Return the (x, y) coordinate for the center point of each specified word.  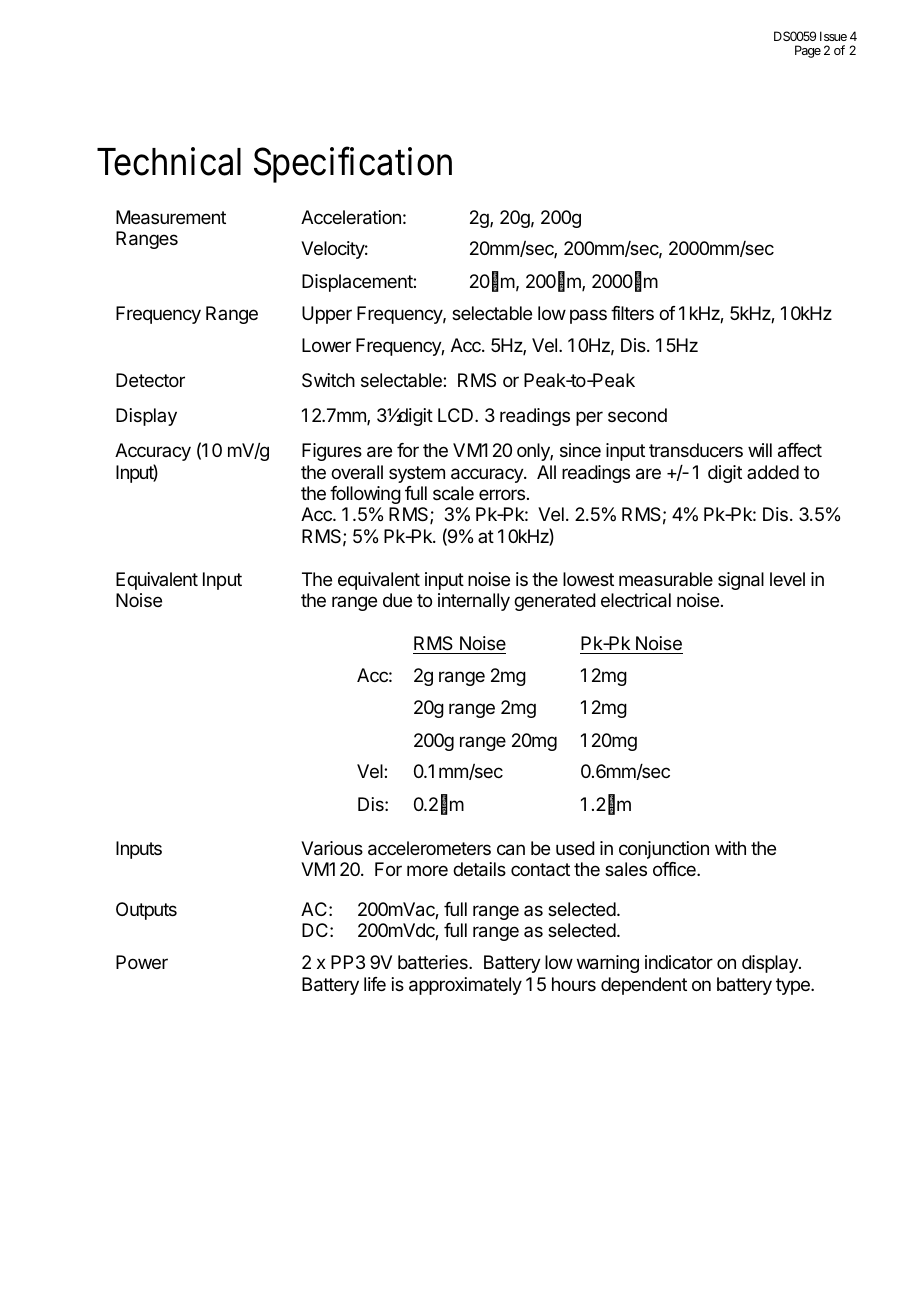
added (773, 472)
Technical (169, 161)
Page (808, 51)
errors (502, 494)
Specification (353, 164)
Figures (332, 452)
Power (142, 962)
